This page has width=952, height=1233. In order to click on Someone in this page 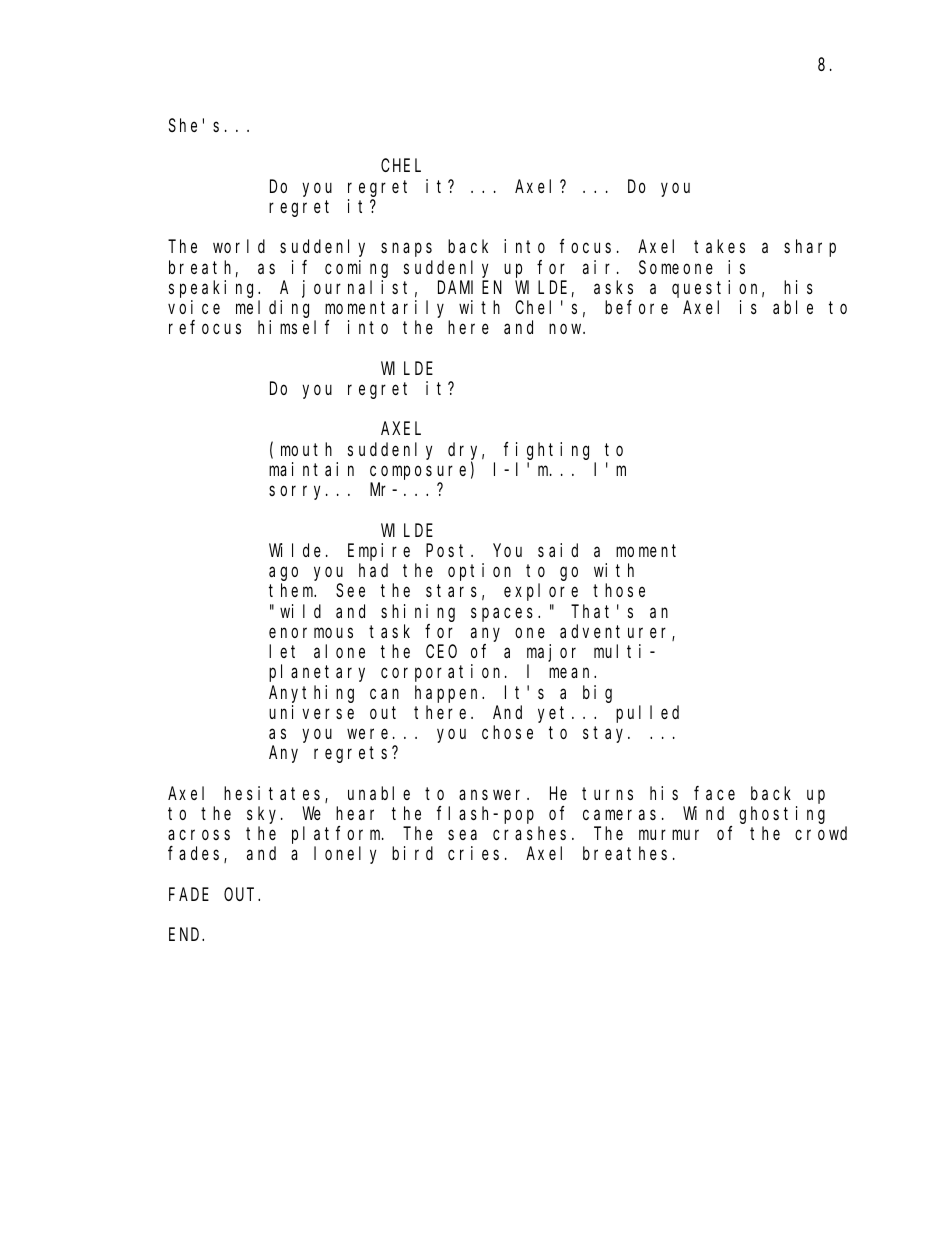, I will do `click(676, 267)`.
